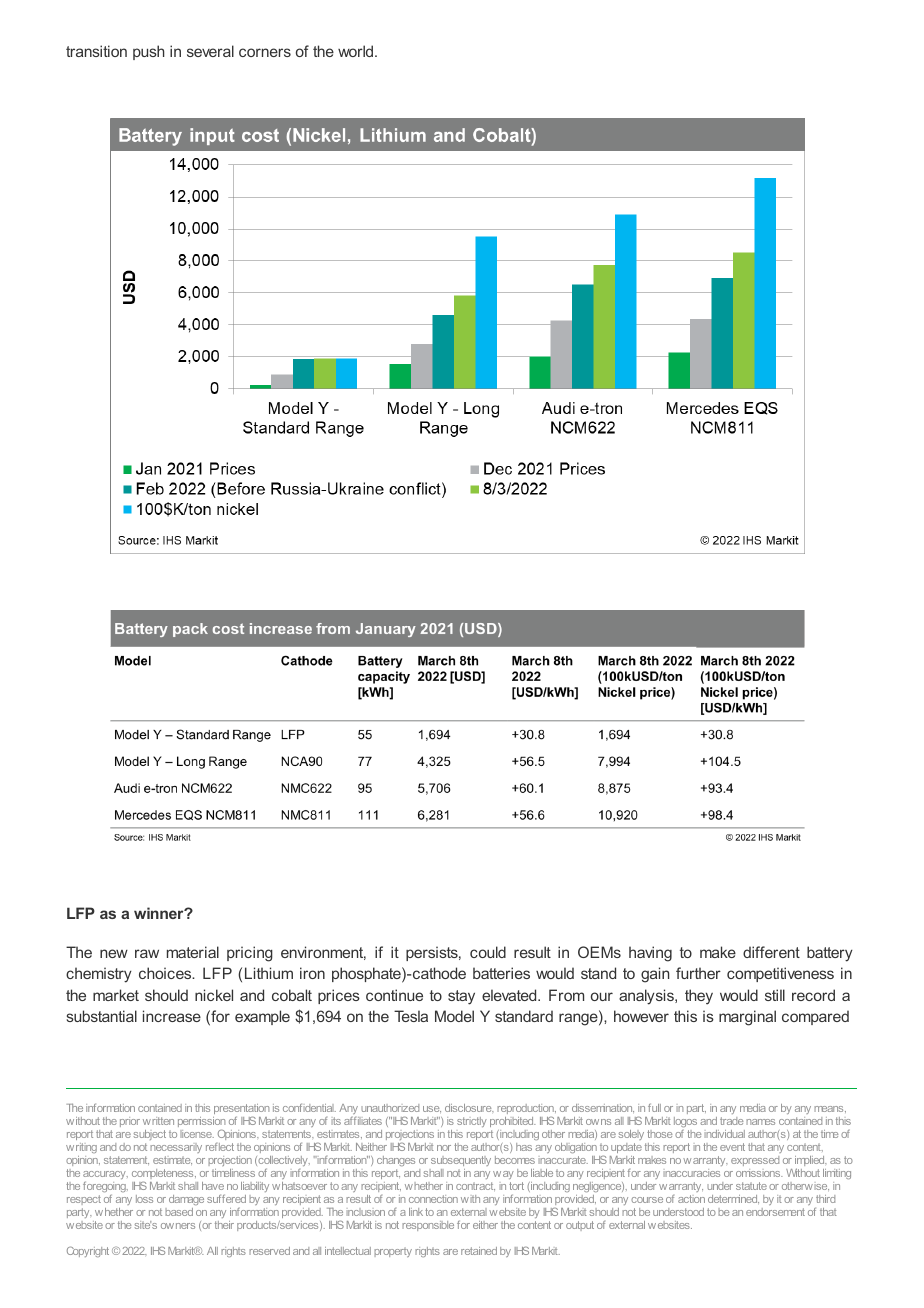  Describe the element at coordinates (148, 52) in the screenshot. I see `push` at that location.
